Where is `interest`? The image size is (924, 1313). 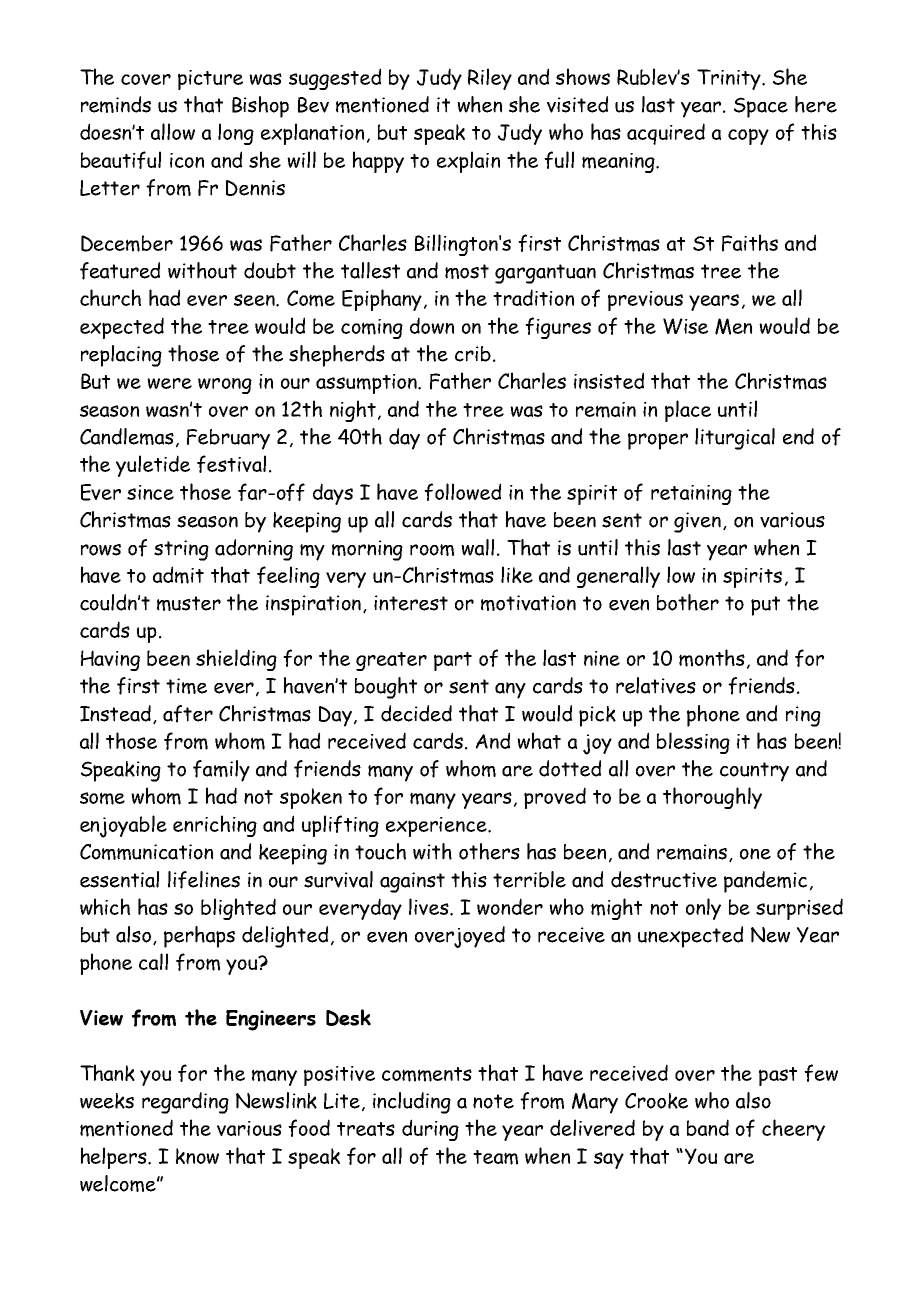 interest is located at coordinates (411, 603).
